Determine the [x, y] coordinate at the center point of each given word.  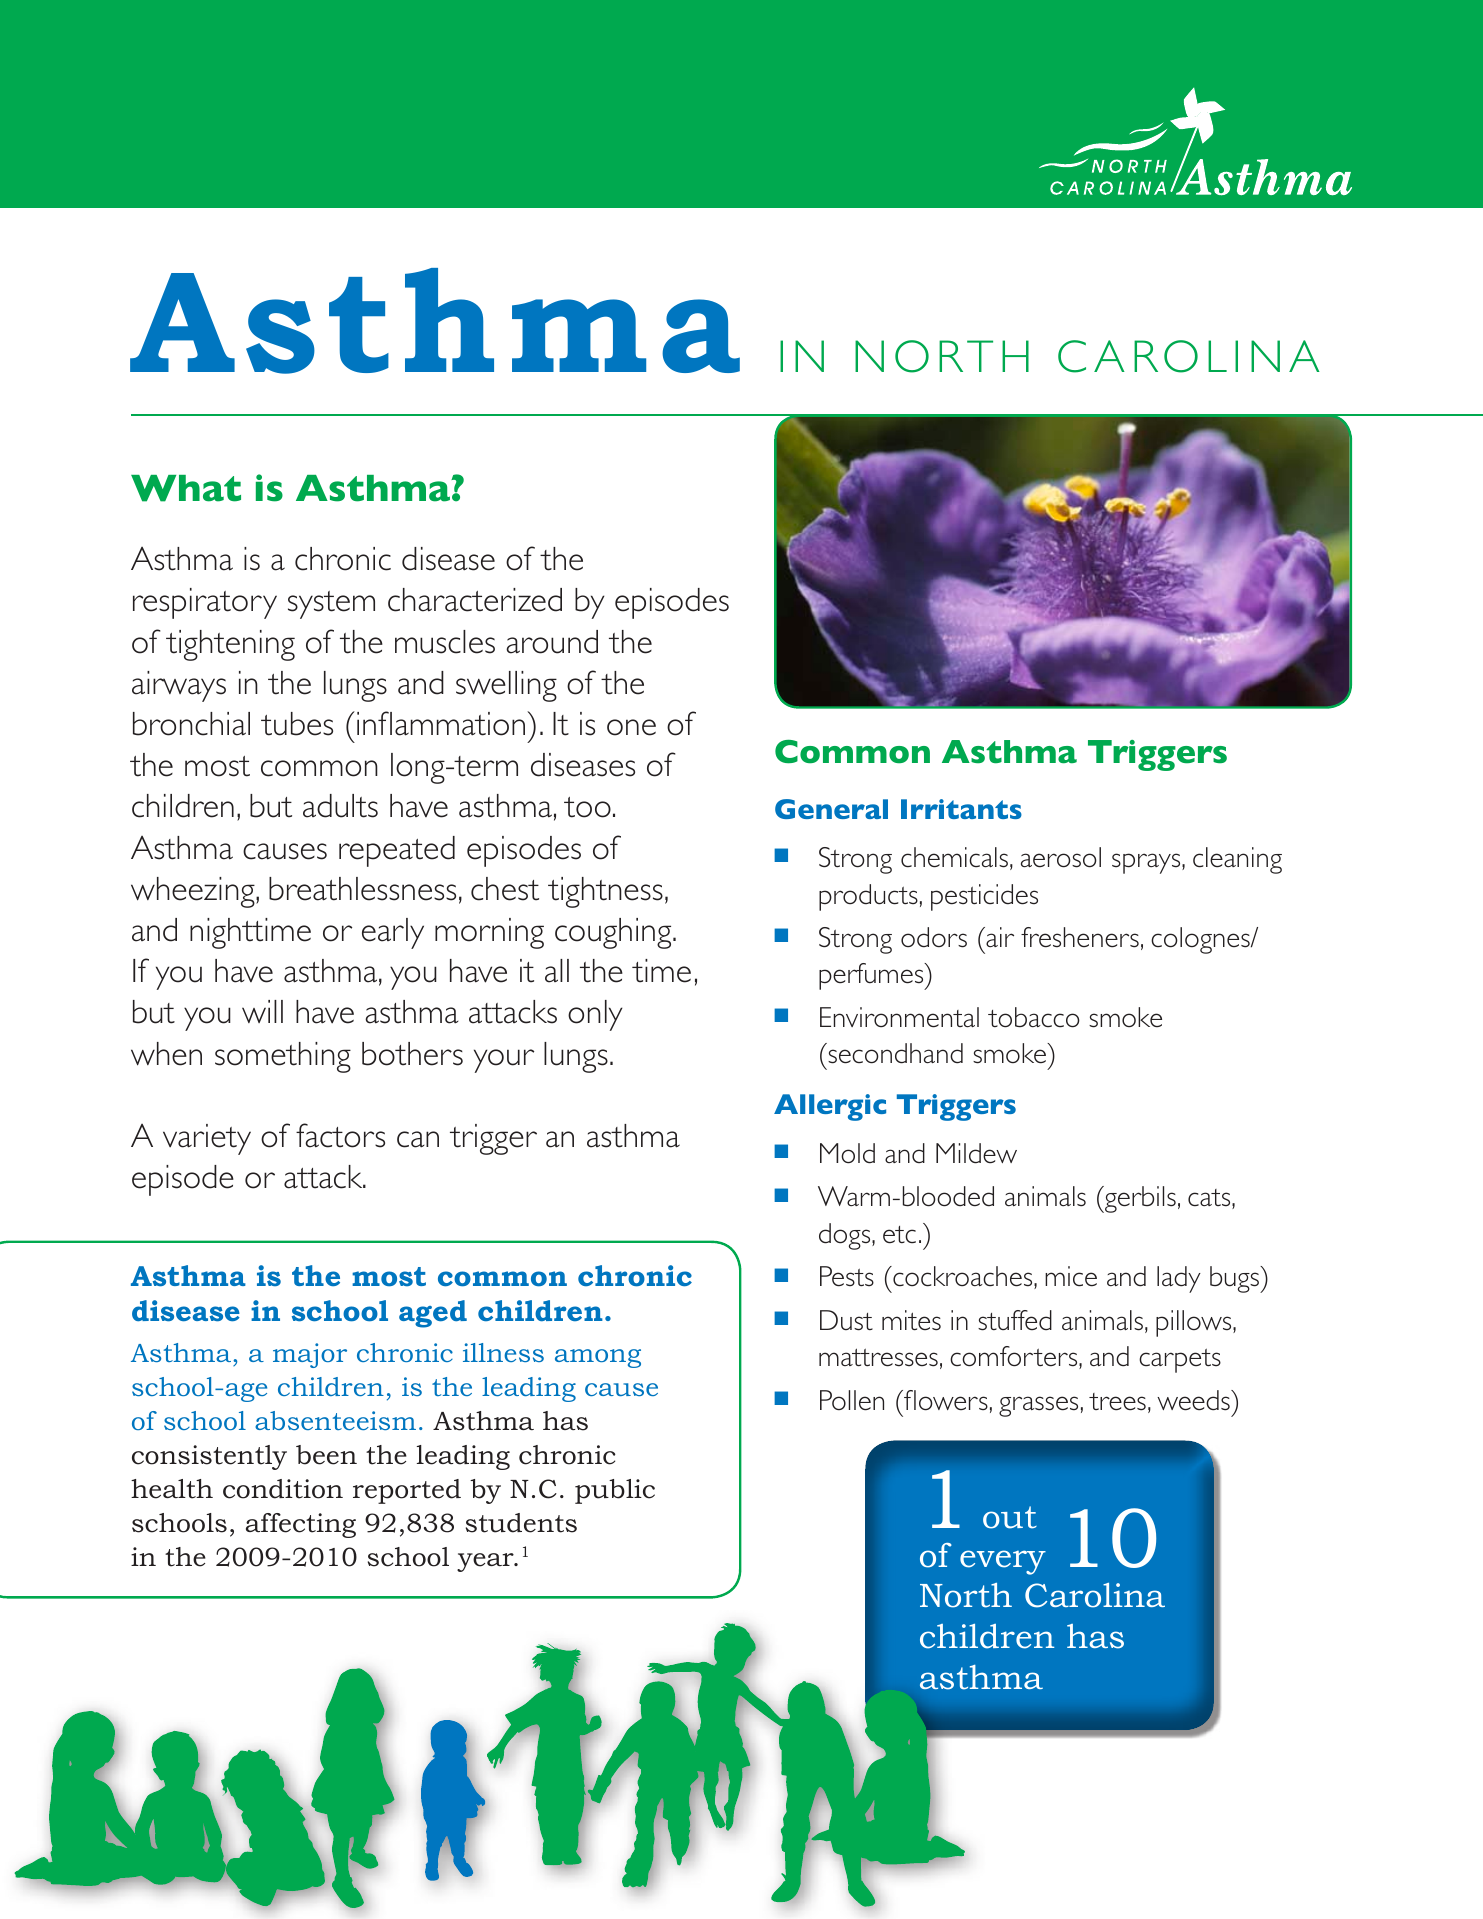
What [186, 488]
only [595, 1015]
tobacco [1034, 1017]
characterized [475, 600]
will [262, 1011]
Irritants [961, 809]
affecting [301, 1525]
